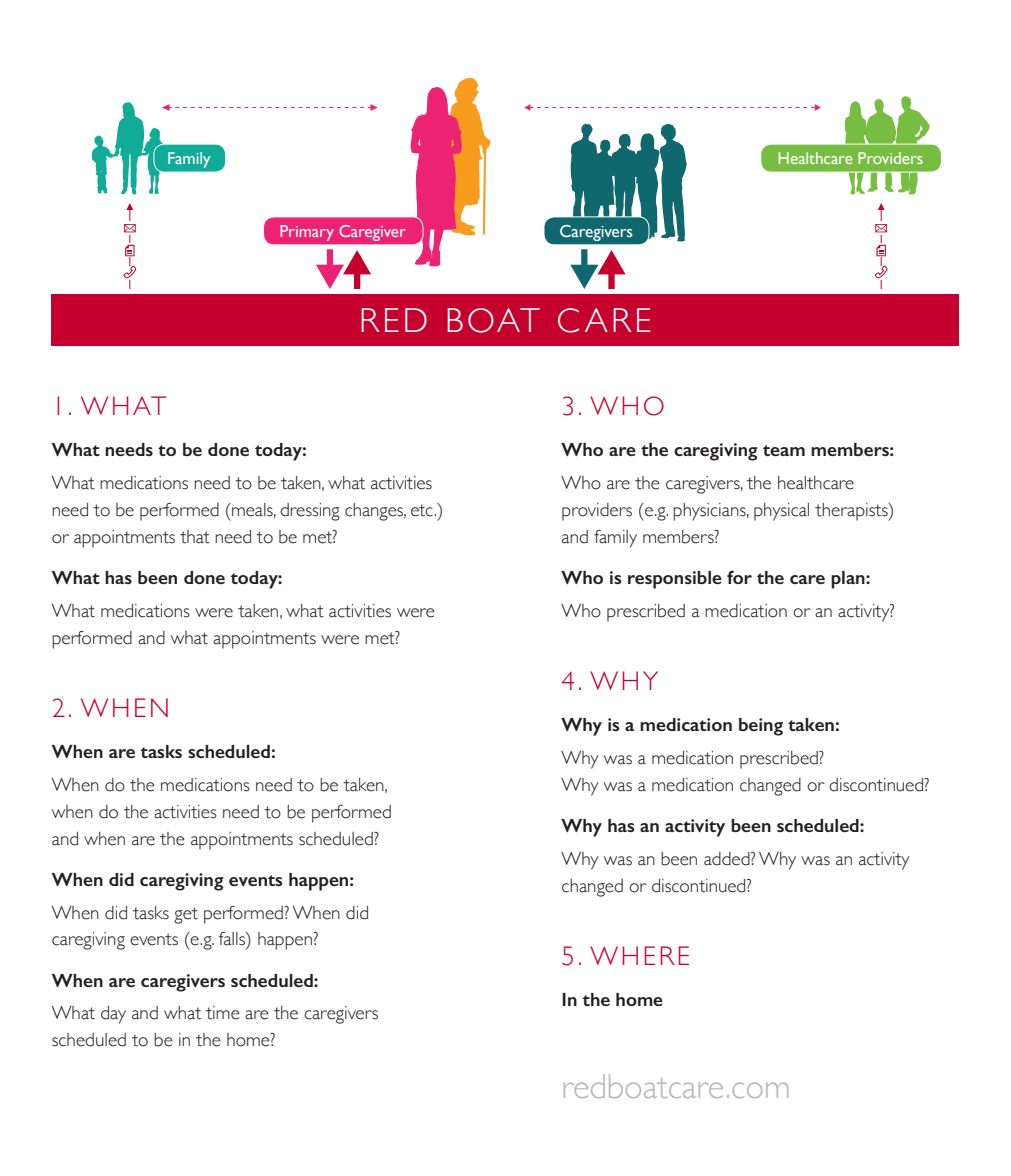 The height and width of the document is (1176, 1011). What do you see at coordinates (781, 512) in the document?
I see `physical` at bounding box center [781, 512].
